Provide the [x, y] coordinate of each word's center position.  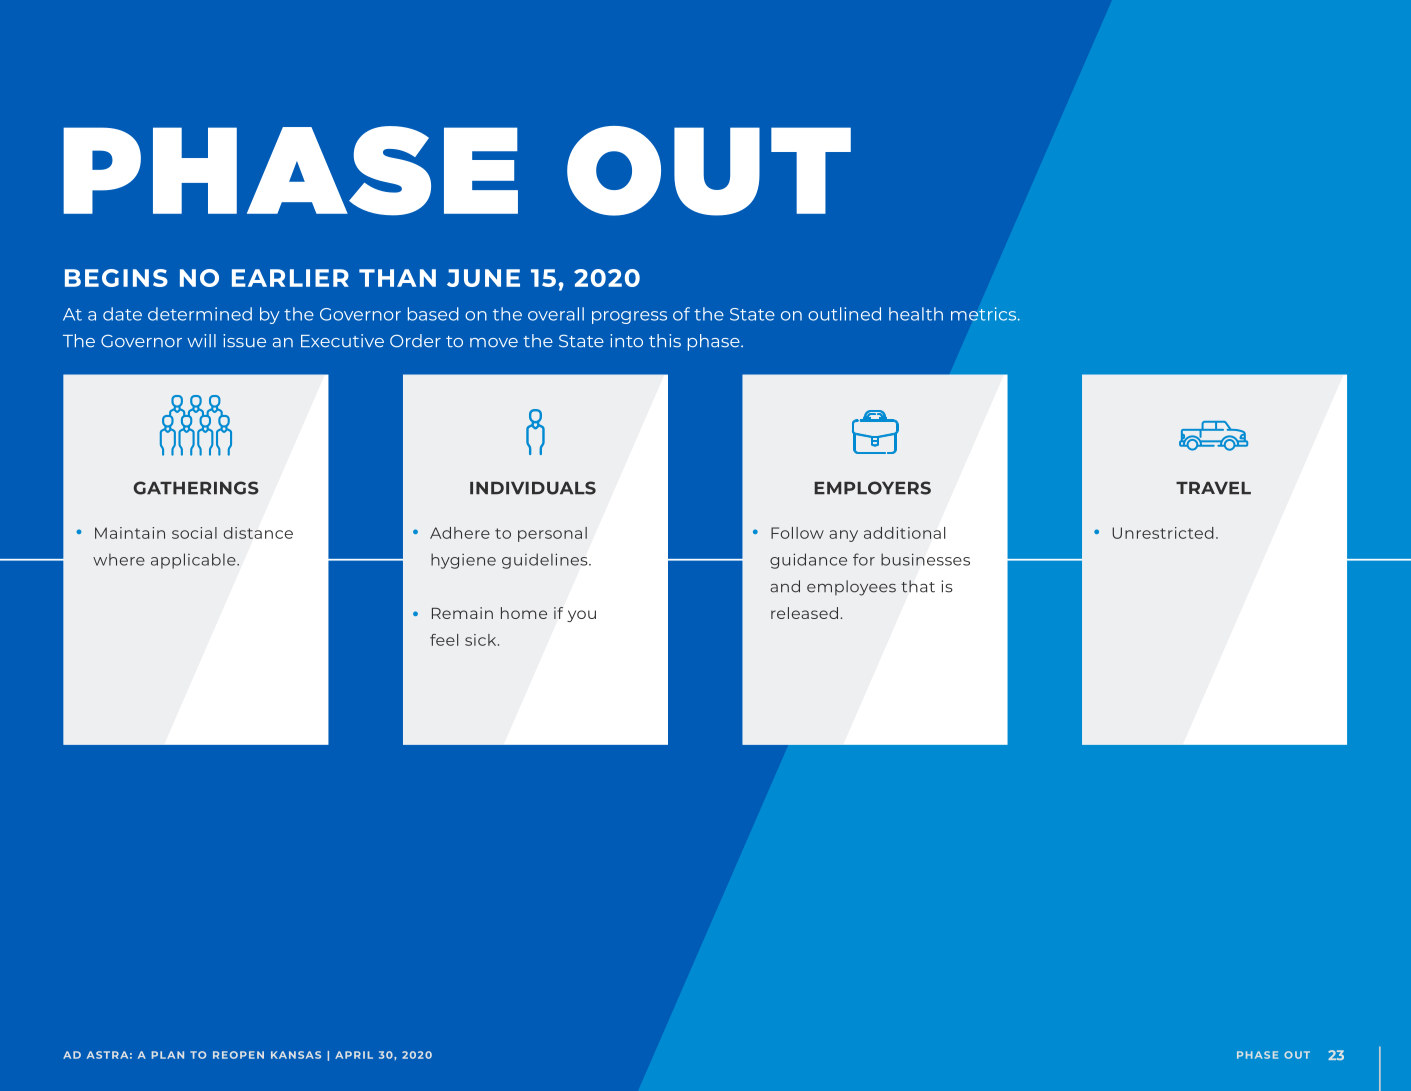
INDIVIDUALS [533, 488]
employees [851, 588]
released [804, 613]
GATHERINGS [196, 488]
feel [444, 640]
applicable [194, 561]
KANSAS [296, 1055]
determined [200, 314]
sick [482, 640]
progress [629, 317]
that [918, 586]
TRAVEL [1213, 488]
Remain [462, 613]
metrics [985, 314]
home [524, 613]
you [581, 616]
